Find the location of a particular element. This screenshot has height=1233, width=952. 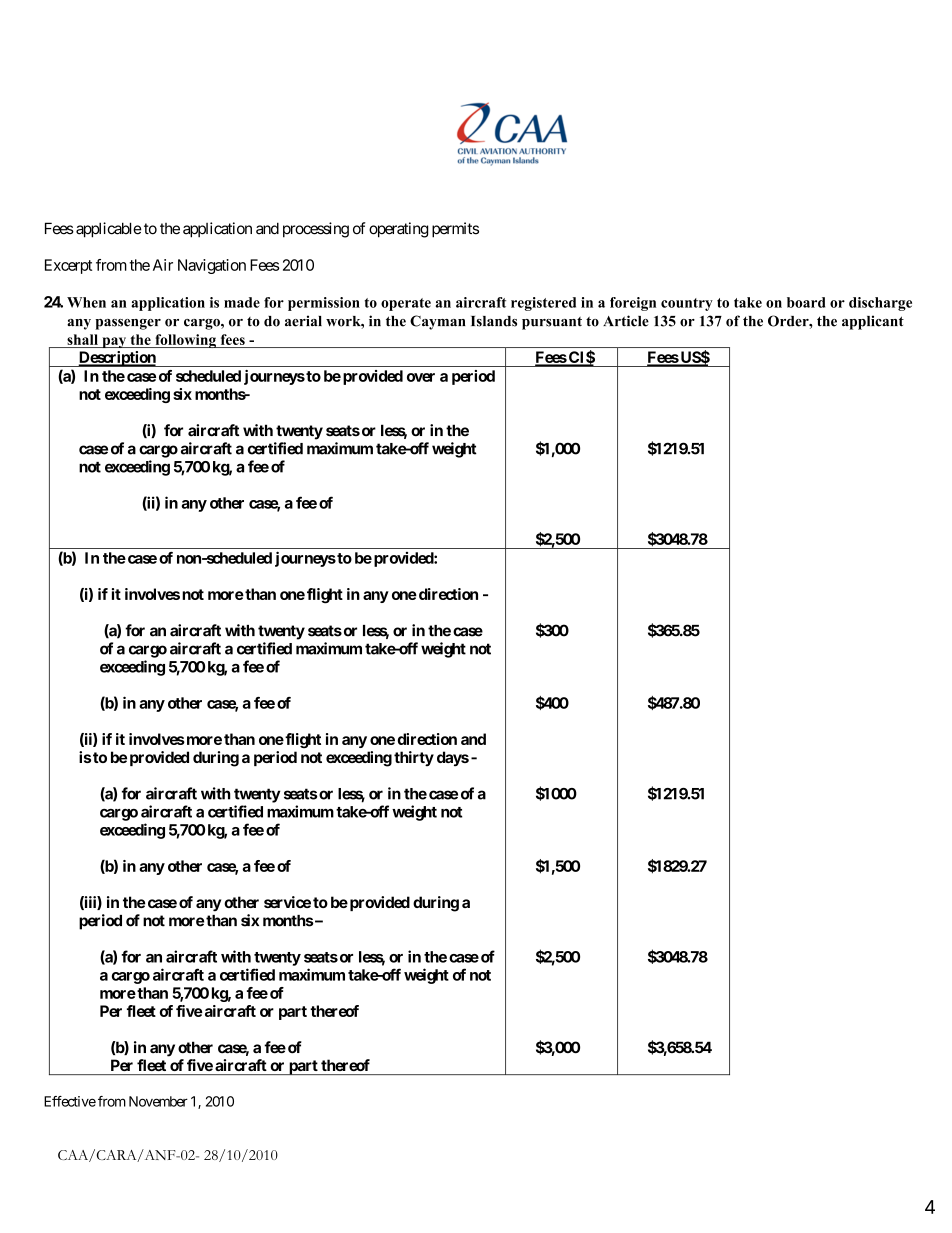

permits is located at coordinates (455, 230).
